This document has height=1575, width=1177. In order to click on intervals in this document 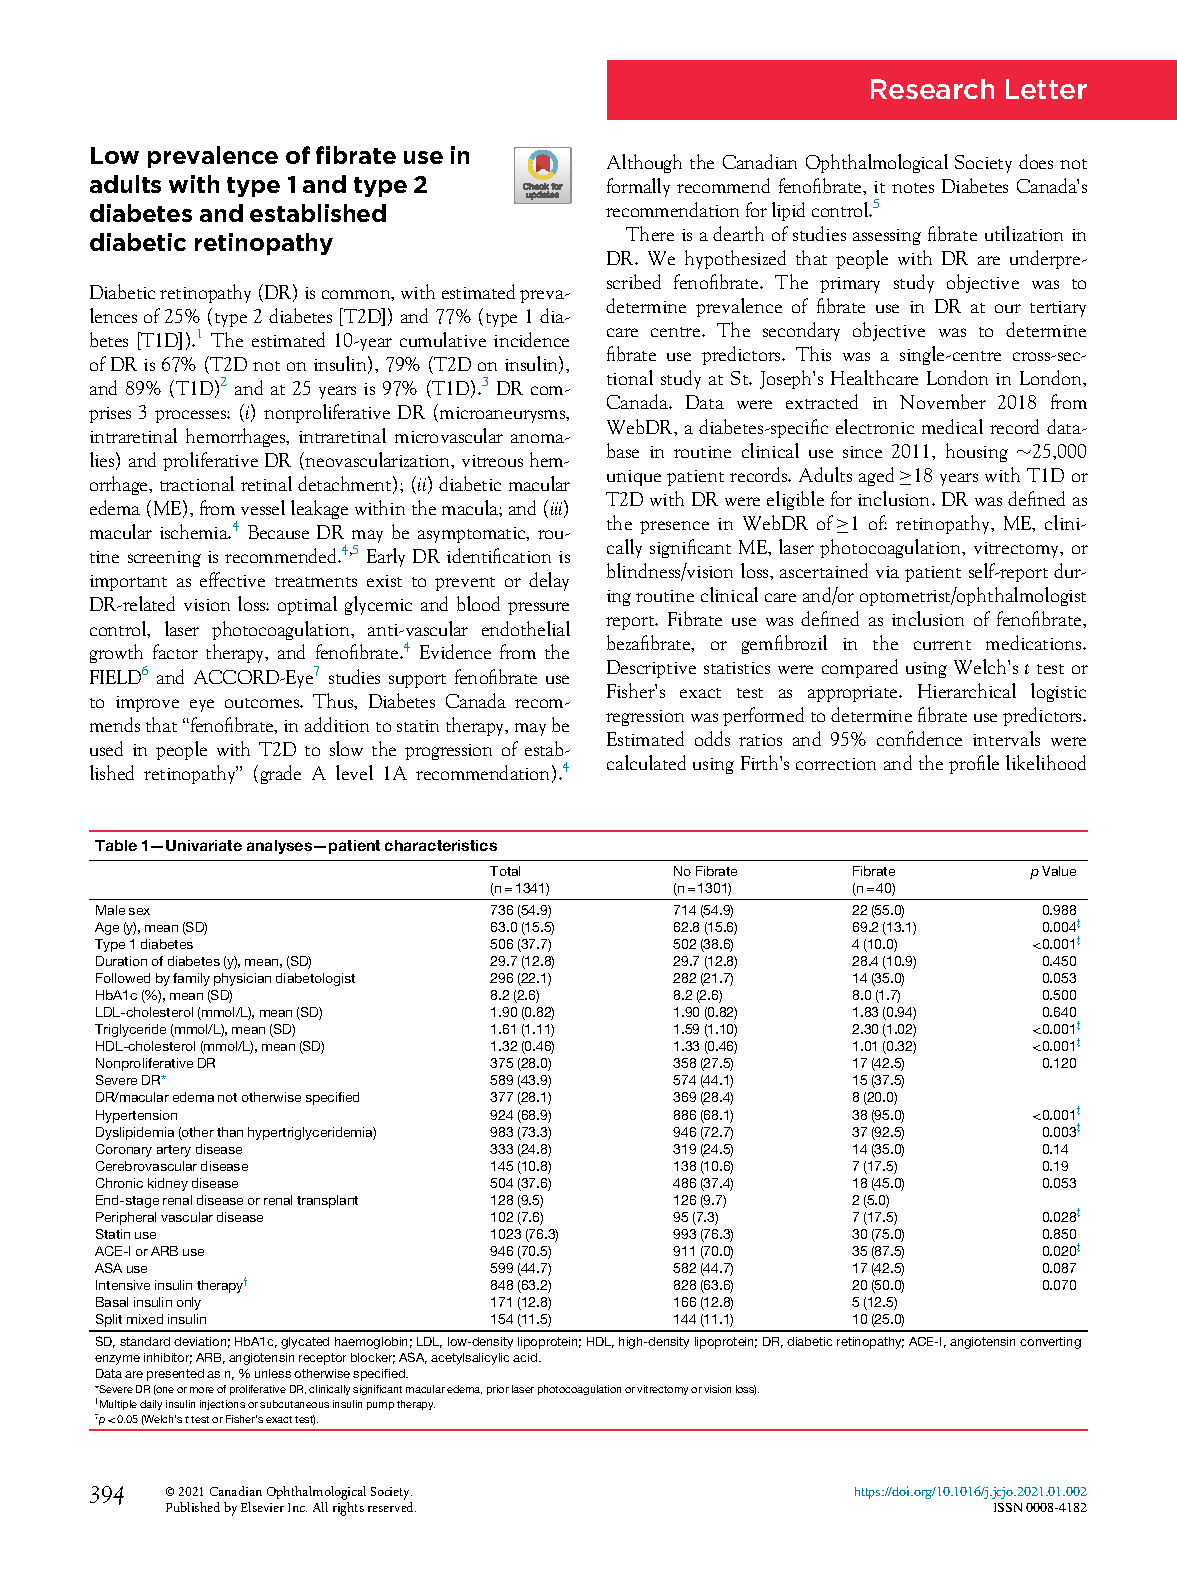, I will do `click(1006, 738)`.
